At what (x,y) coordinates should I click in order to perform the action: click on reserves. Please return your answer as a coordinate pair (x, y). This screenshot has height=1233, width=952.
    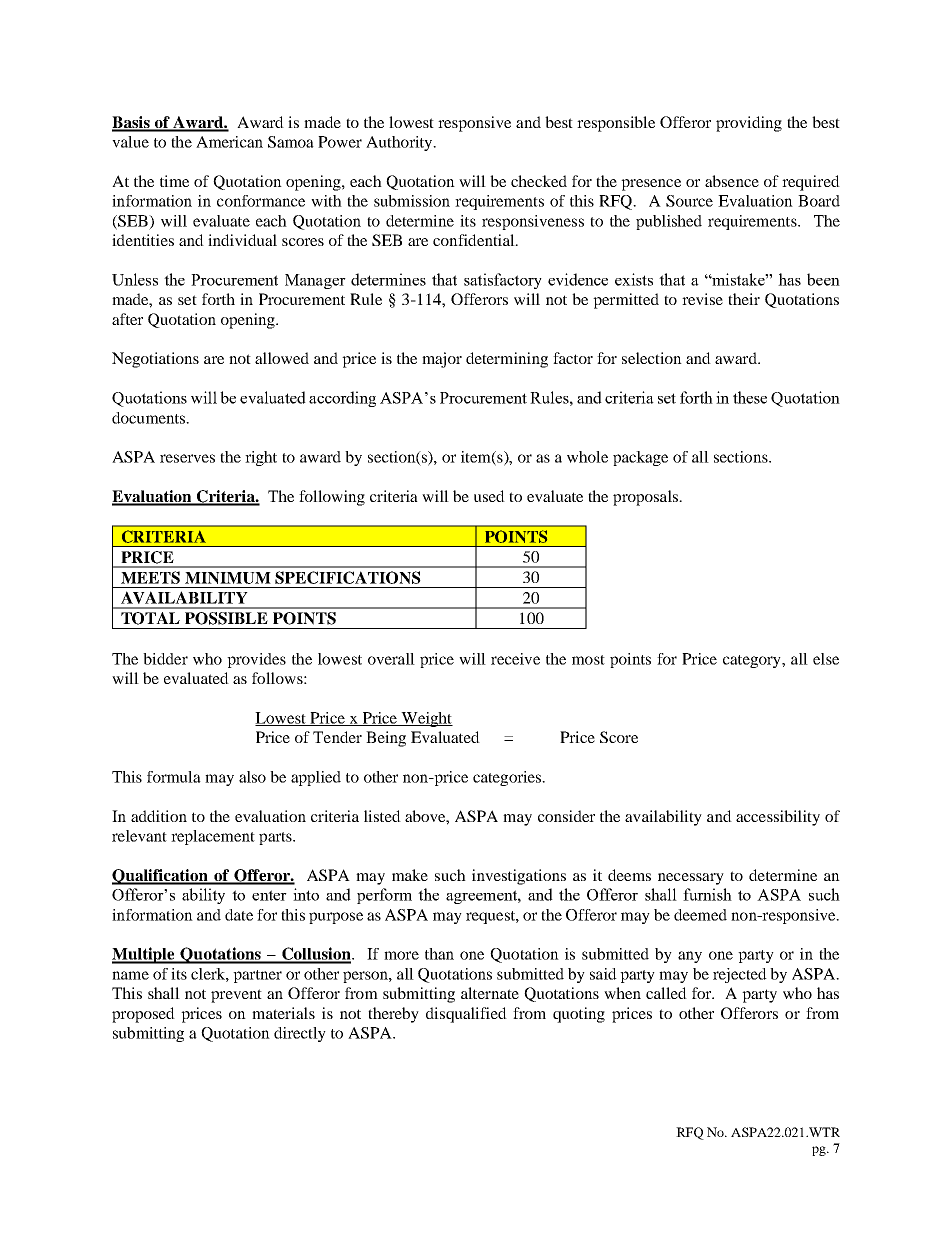
    Looking at the image, I should click on (187, 458).
